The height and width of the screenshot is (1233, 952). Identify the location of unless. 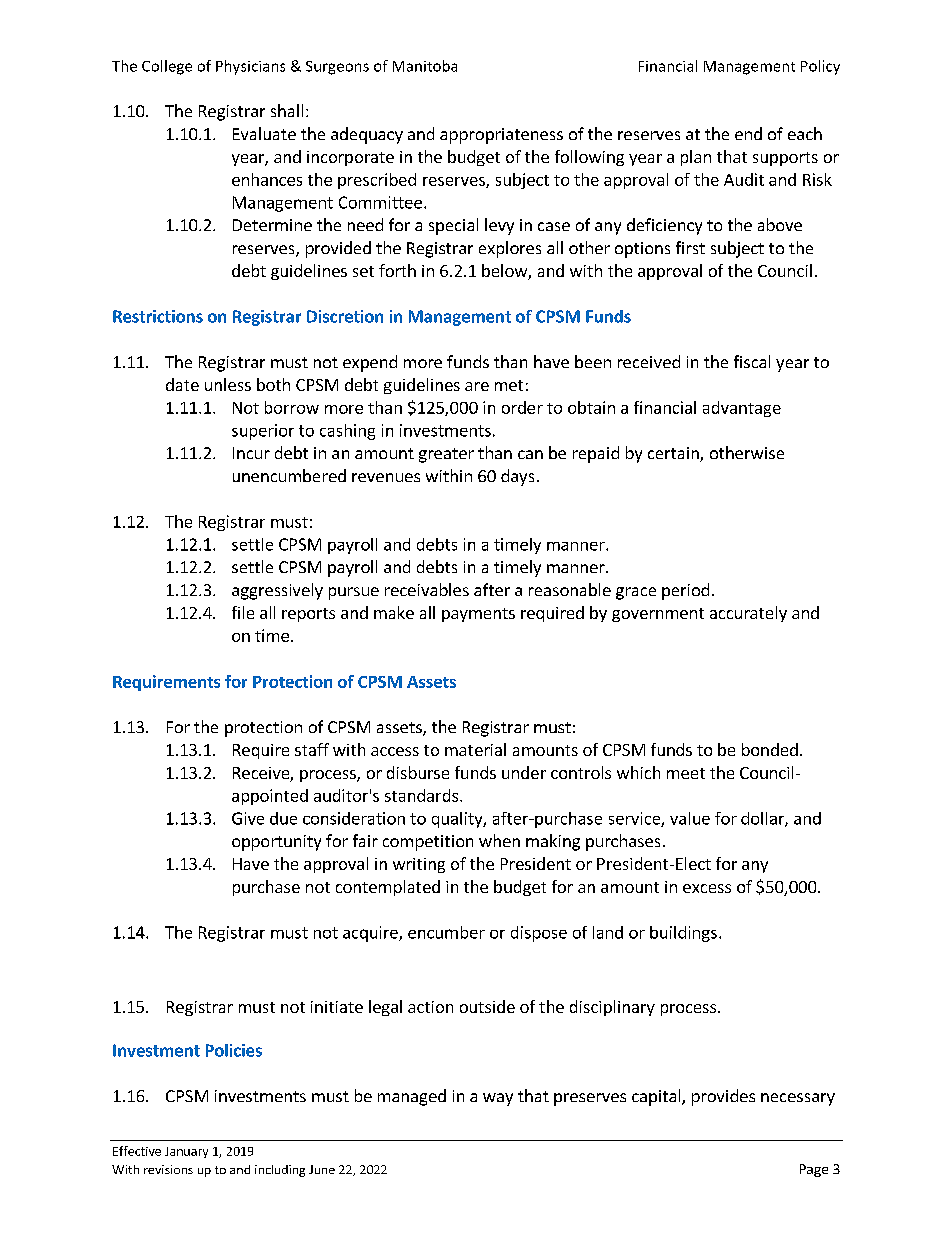
(228, 384).
